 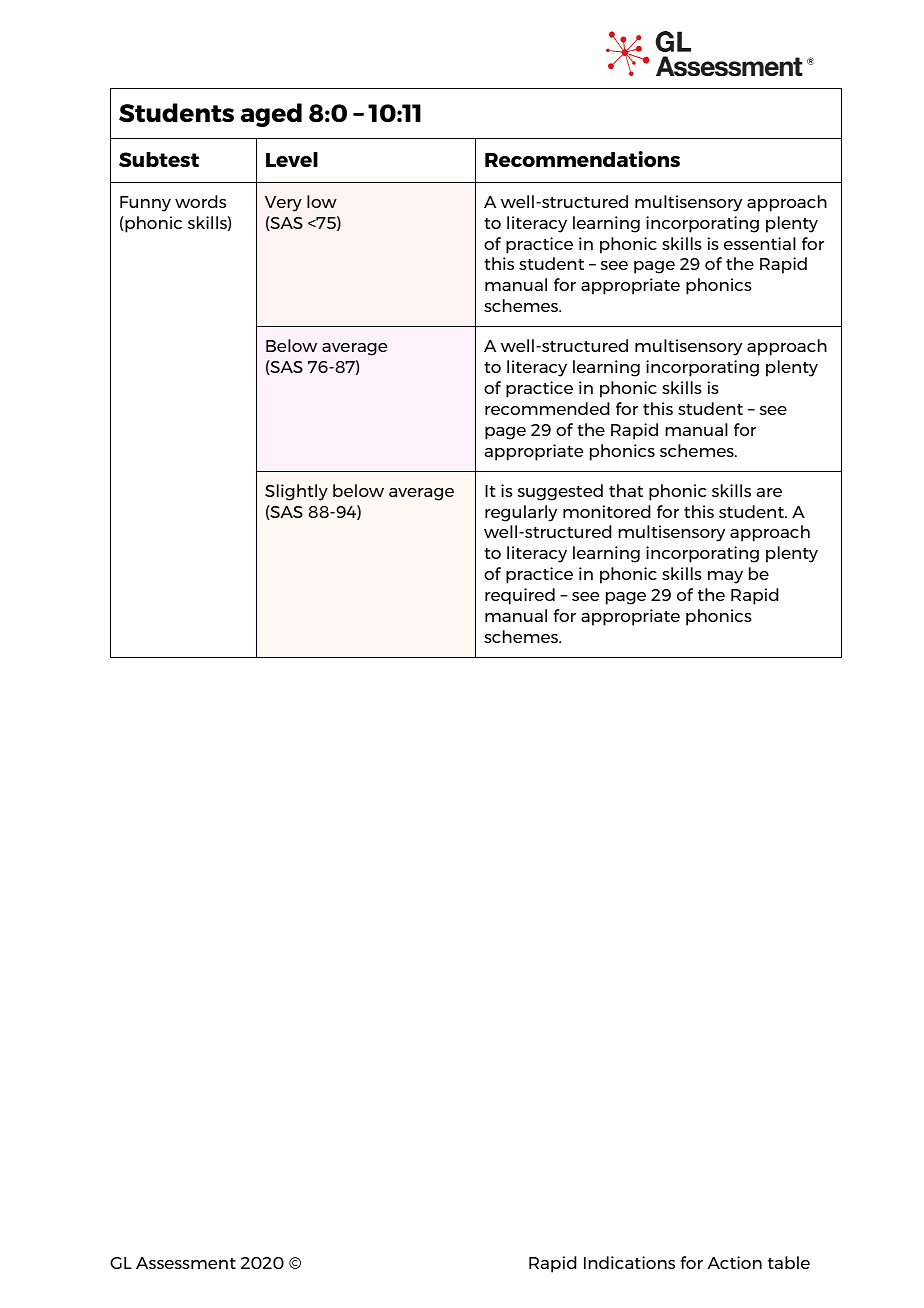 What do you see at coordinates (582, 159) in the screenshot?
I see `Recommendations` at bounding box center [582, 159].
